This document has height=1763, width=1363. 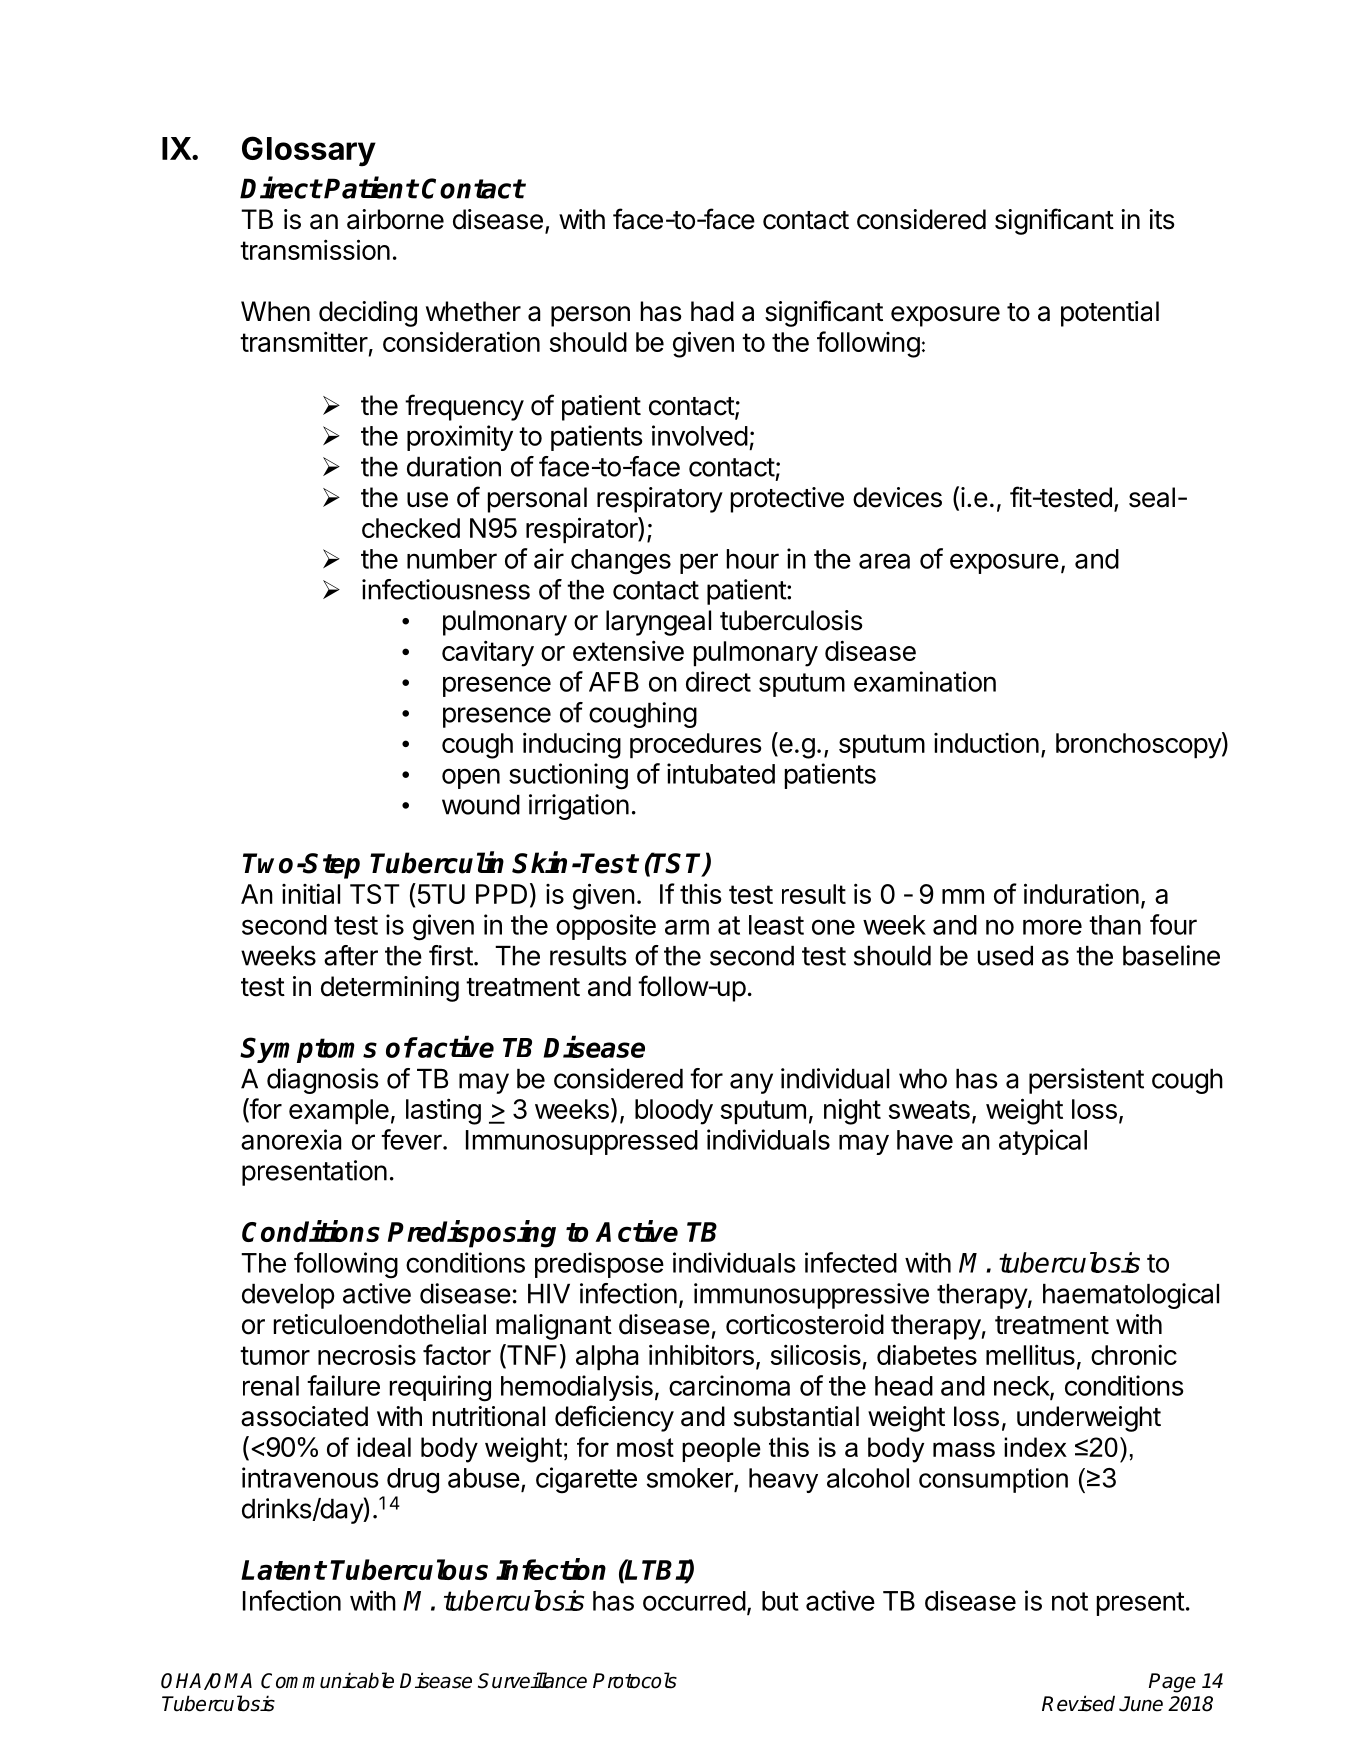 What do you see at coordinates (327, 1680) in the document?
I see `Communicable` at bounding box center [327, 1680].
